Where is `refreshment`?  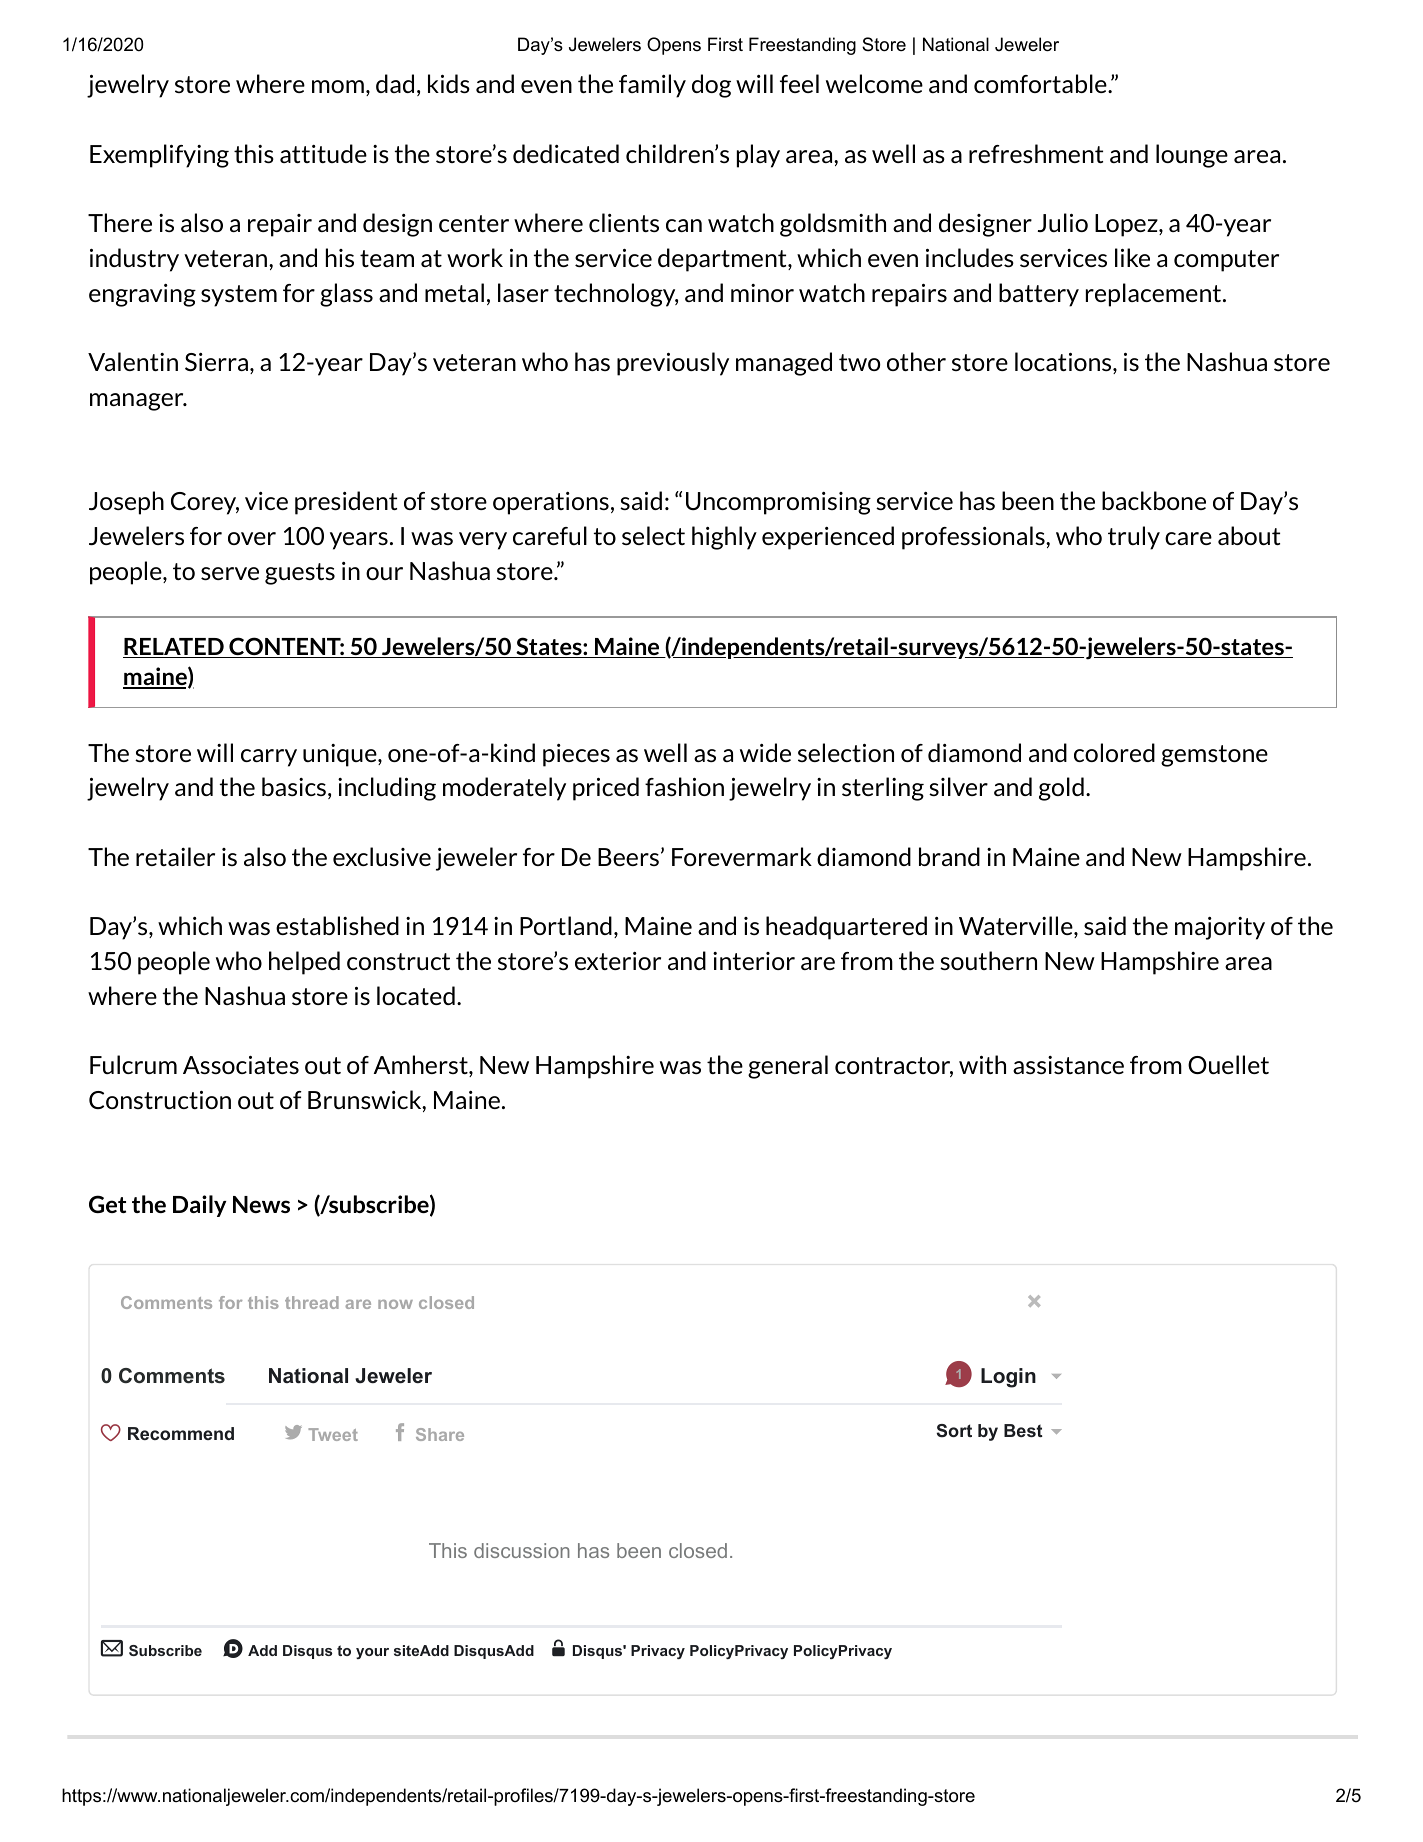
refreshment is located at coordinates (1036, 153).
